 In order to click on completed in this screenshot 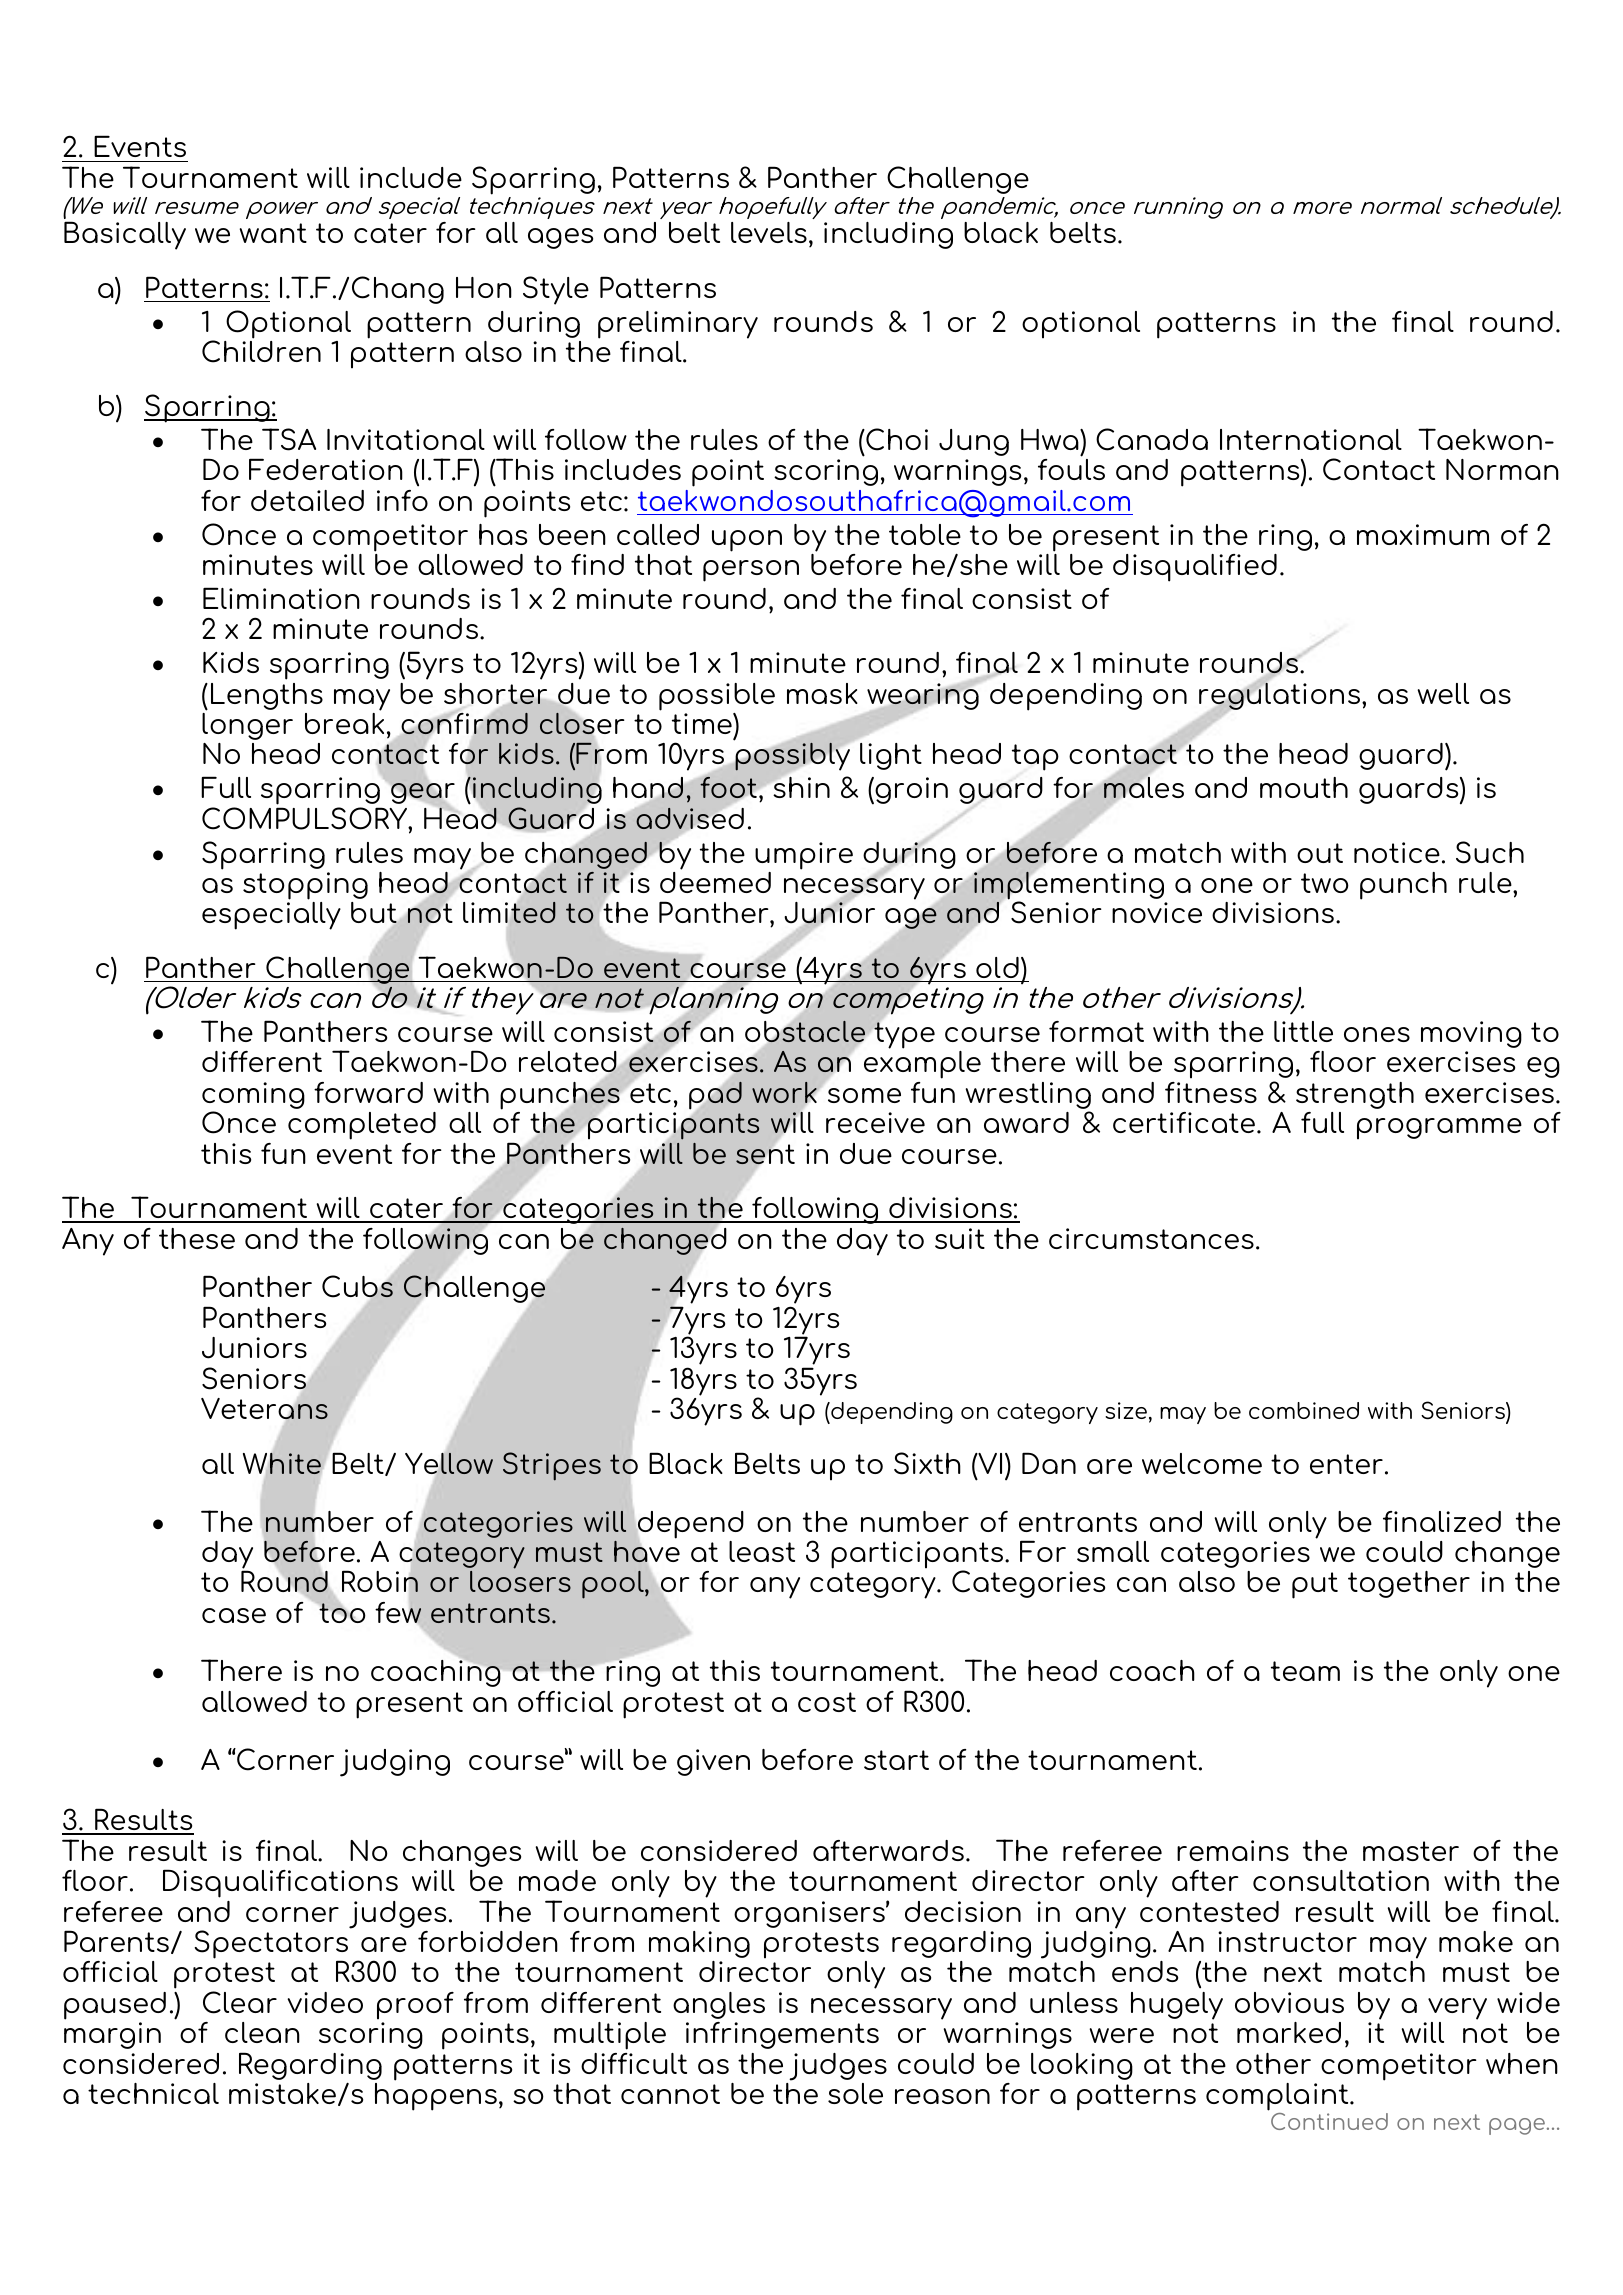, I will do `click(362, 1126)`.
